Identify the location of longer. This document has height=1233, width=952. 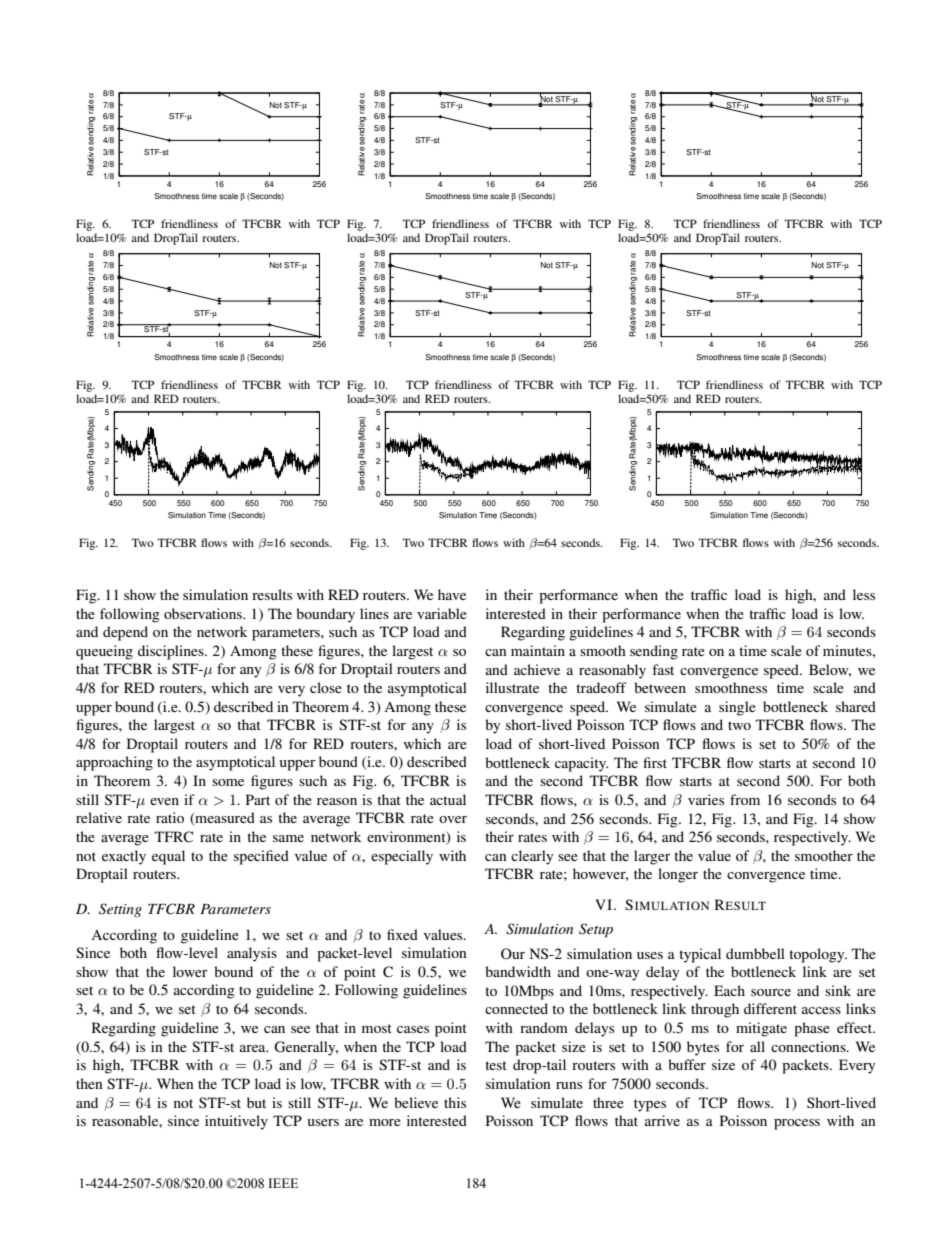
(678, 875).
